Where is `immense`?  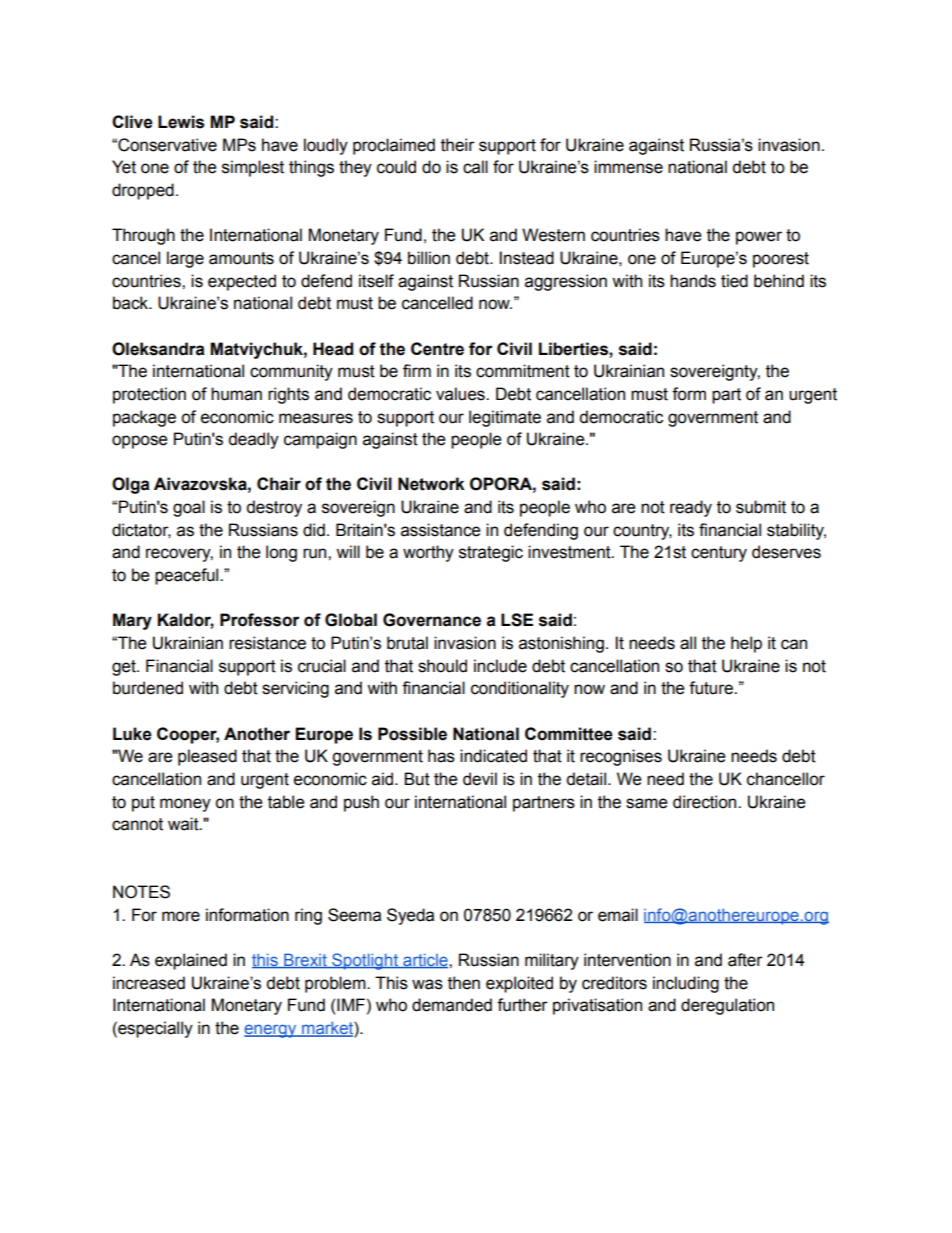 immense is located at coordinates (628, 167).
